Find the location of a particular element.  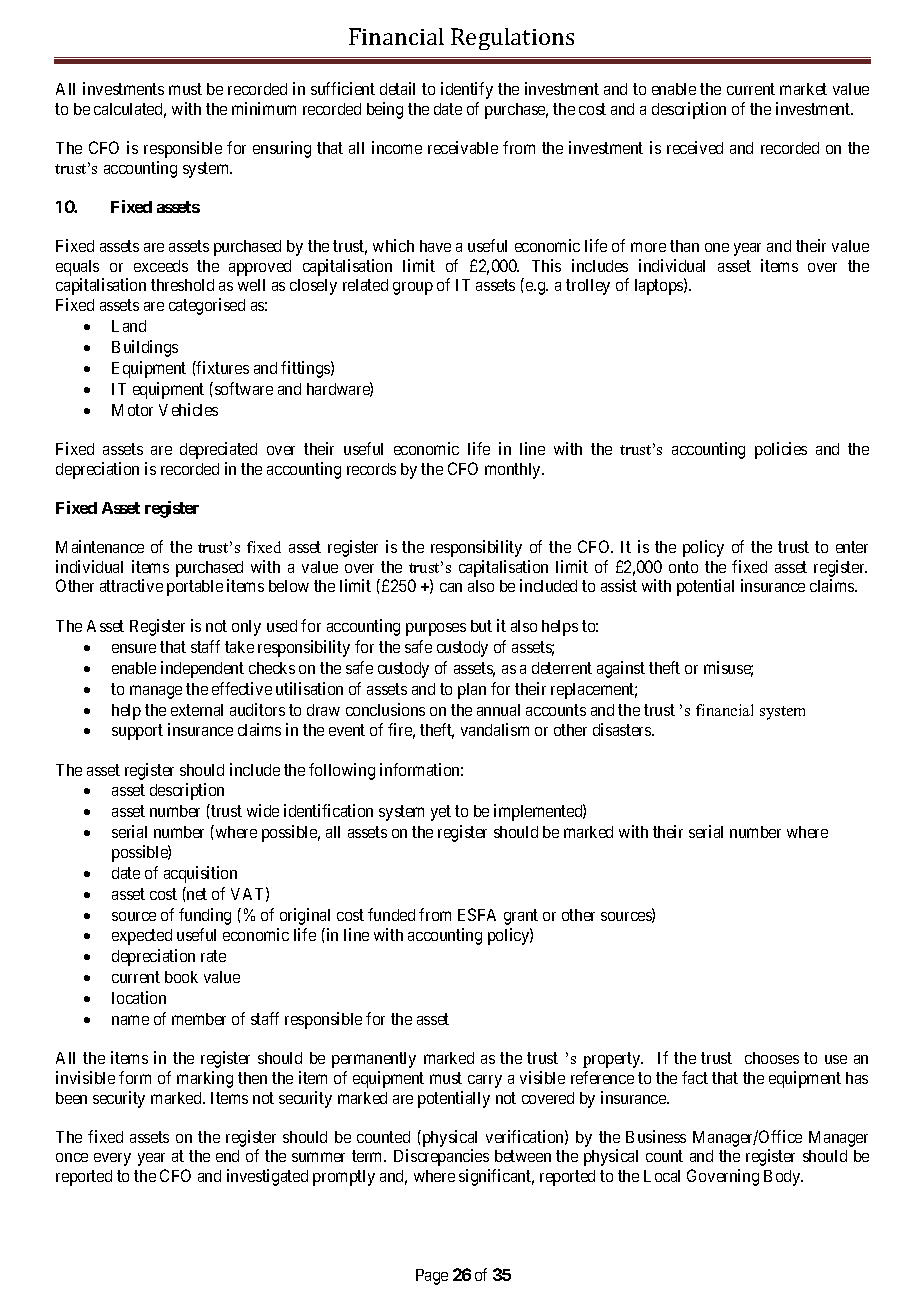

market is located at coordinates (803, 89).
